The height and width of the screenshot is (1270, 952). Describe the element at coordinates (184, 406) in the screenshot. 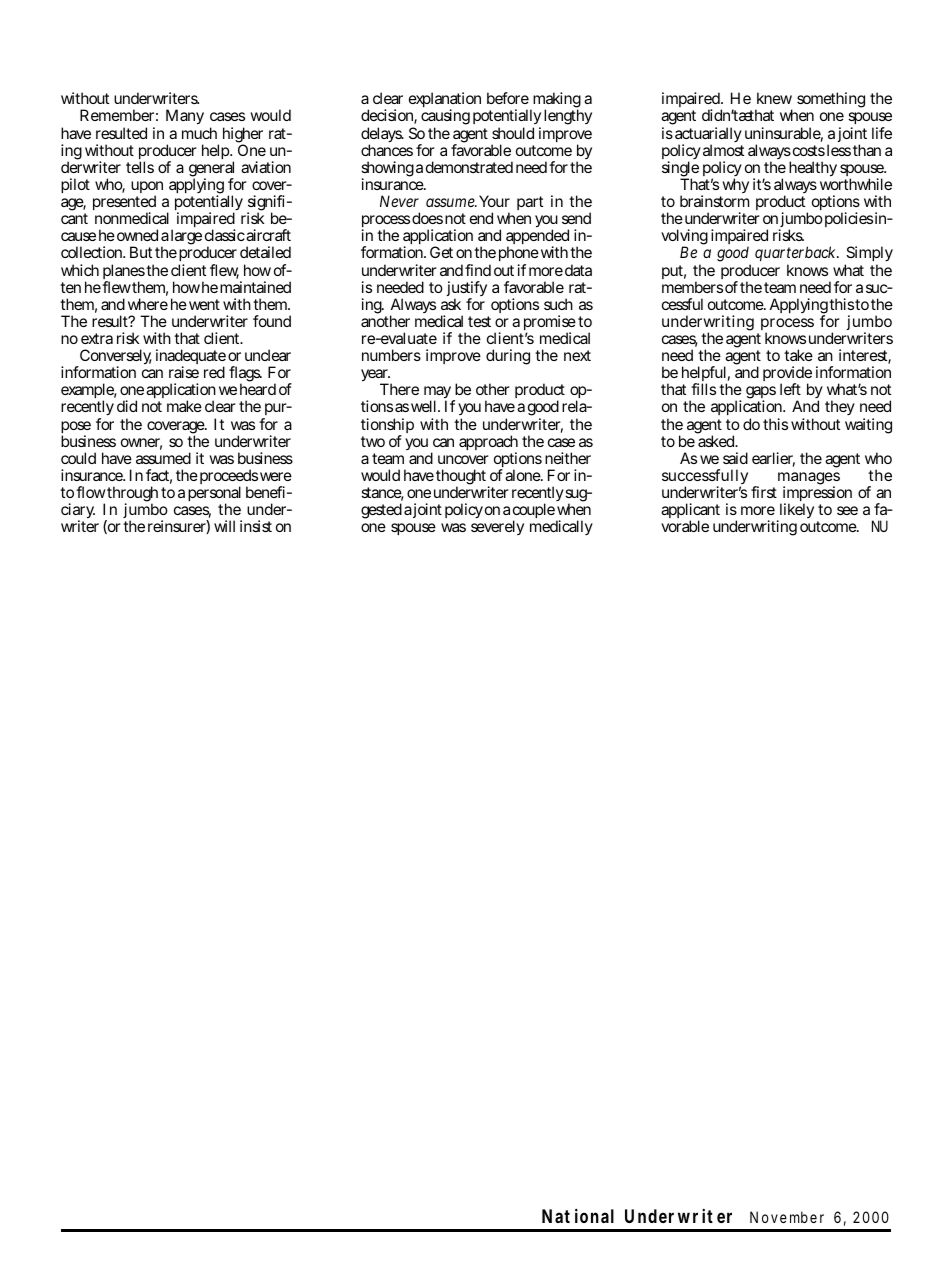

I see `make` at that location.
